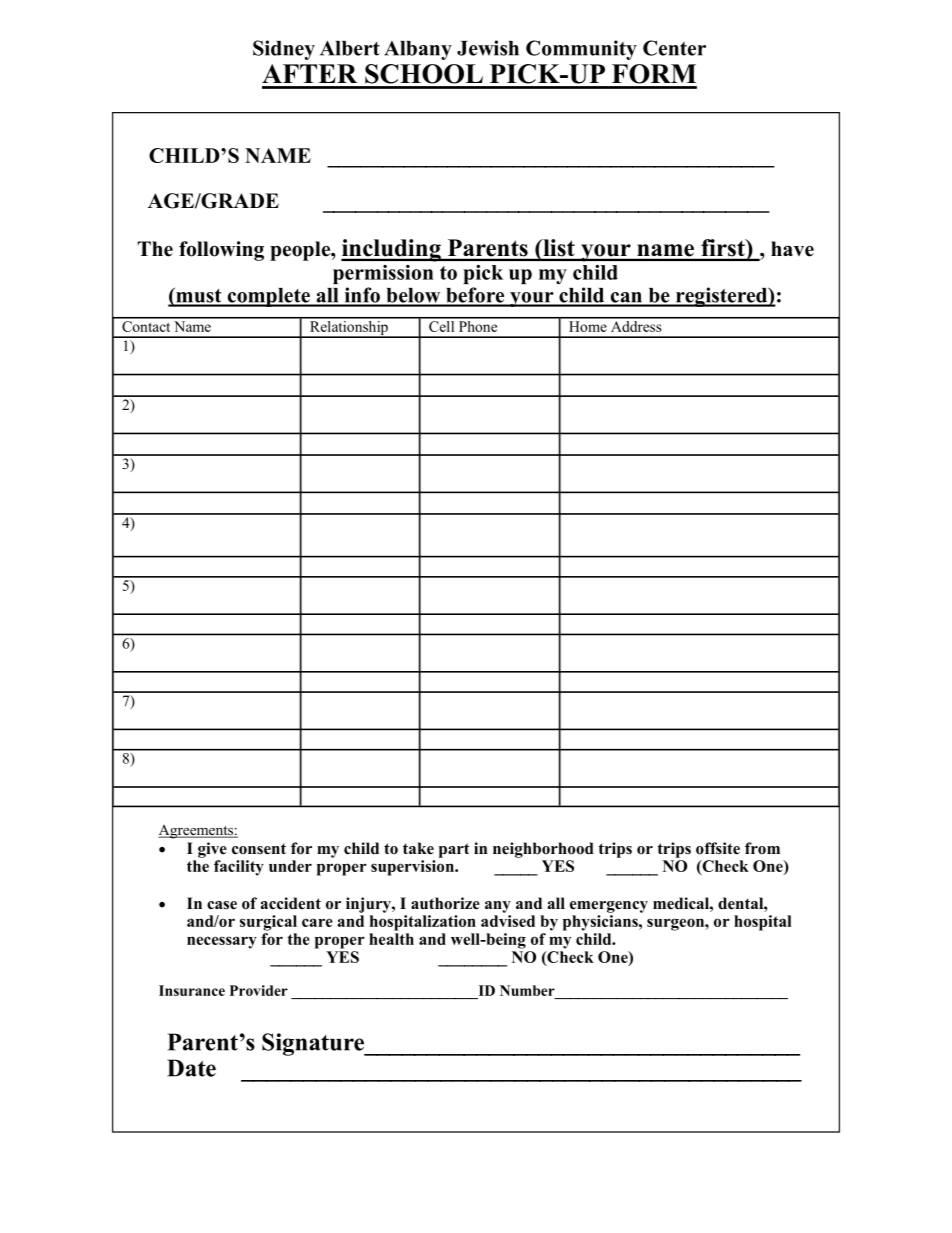 This screenshot has width=952, height=1233. What do you see at coordinates (609, 907) in the screenshot?
I see `emergency` at bounding box center [609, 907].
